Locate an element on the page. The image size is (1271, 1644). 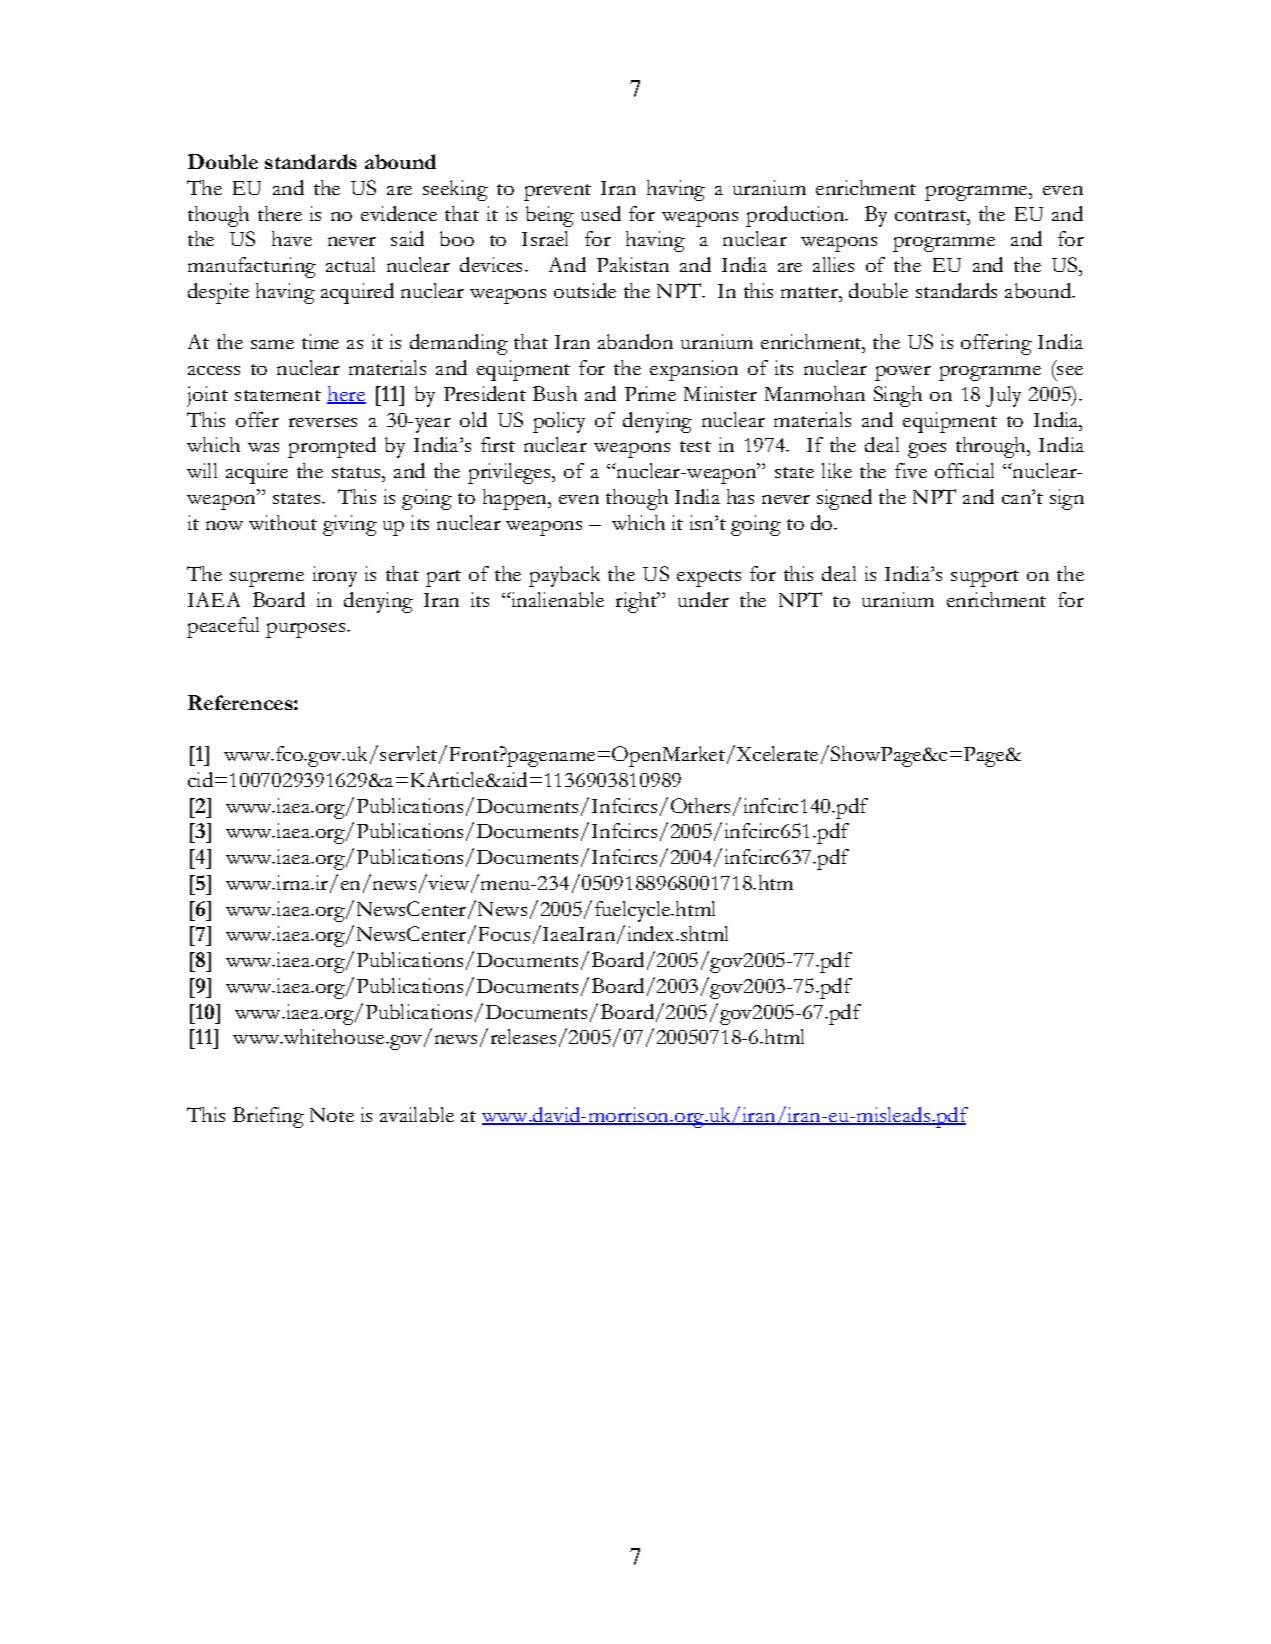
contrast is located at coordinates (931, 215).
